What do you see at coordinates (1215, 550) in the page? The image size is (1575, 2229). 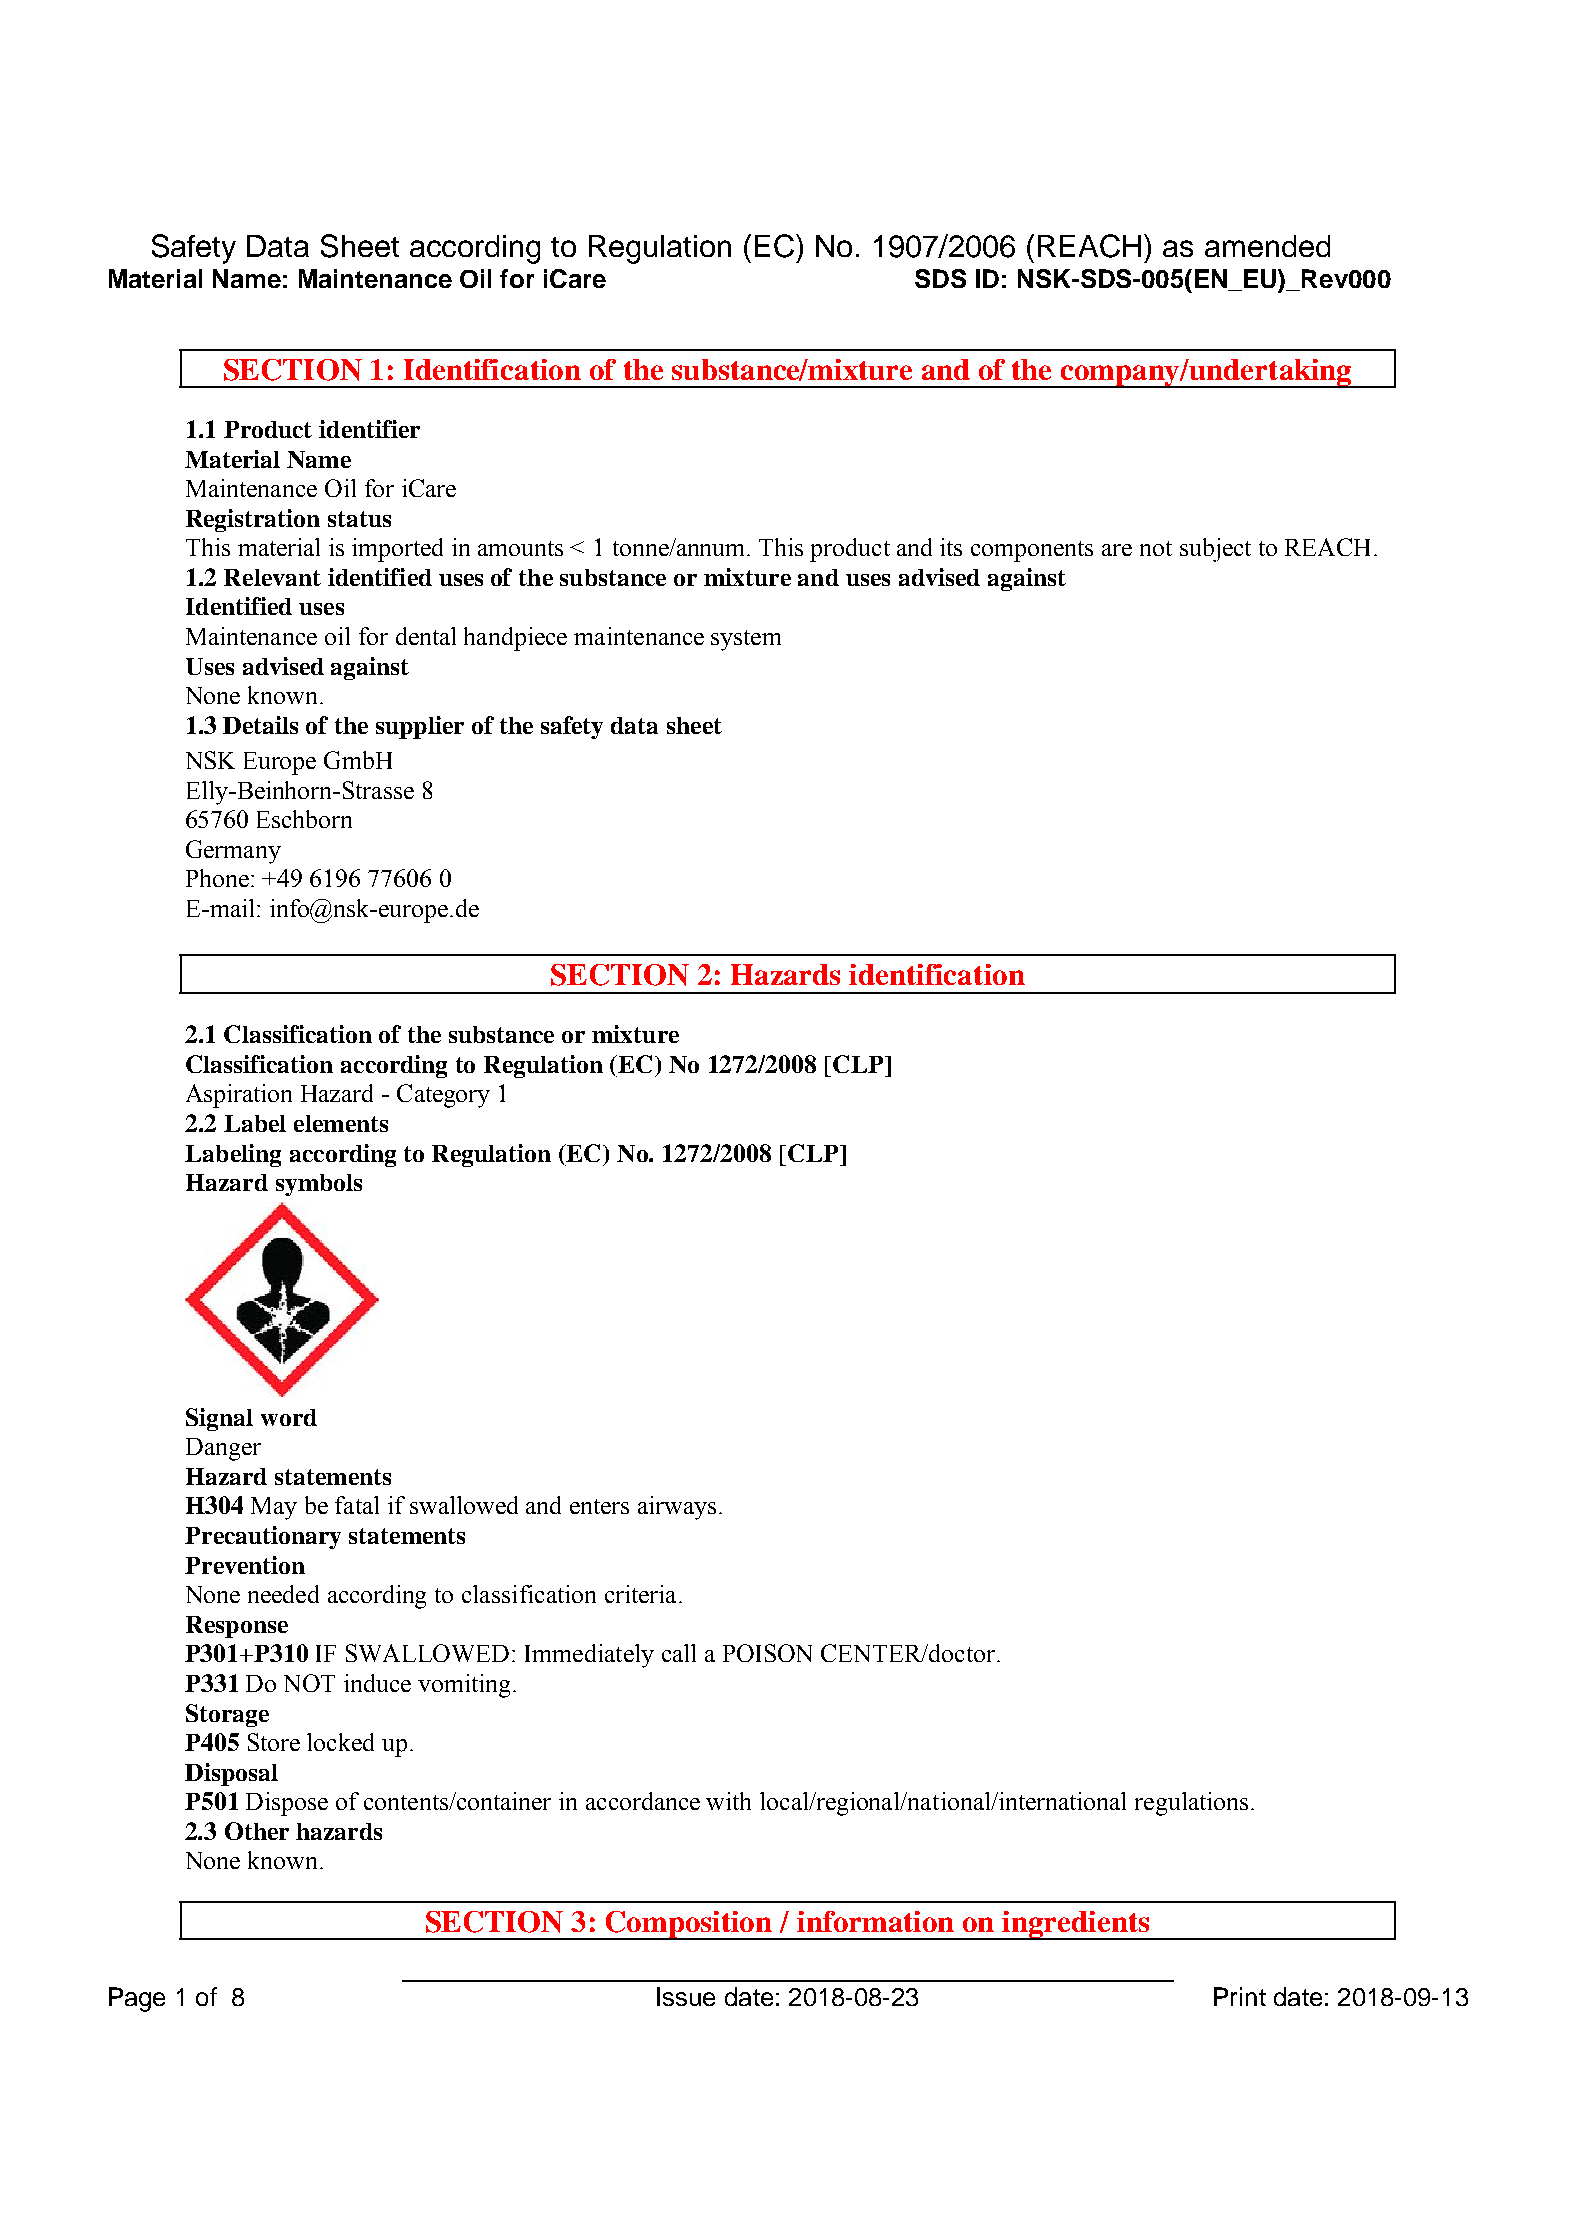 I see `subject` at bounding box center [1215, 550].
